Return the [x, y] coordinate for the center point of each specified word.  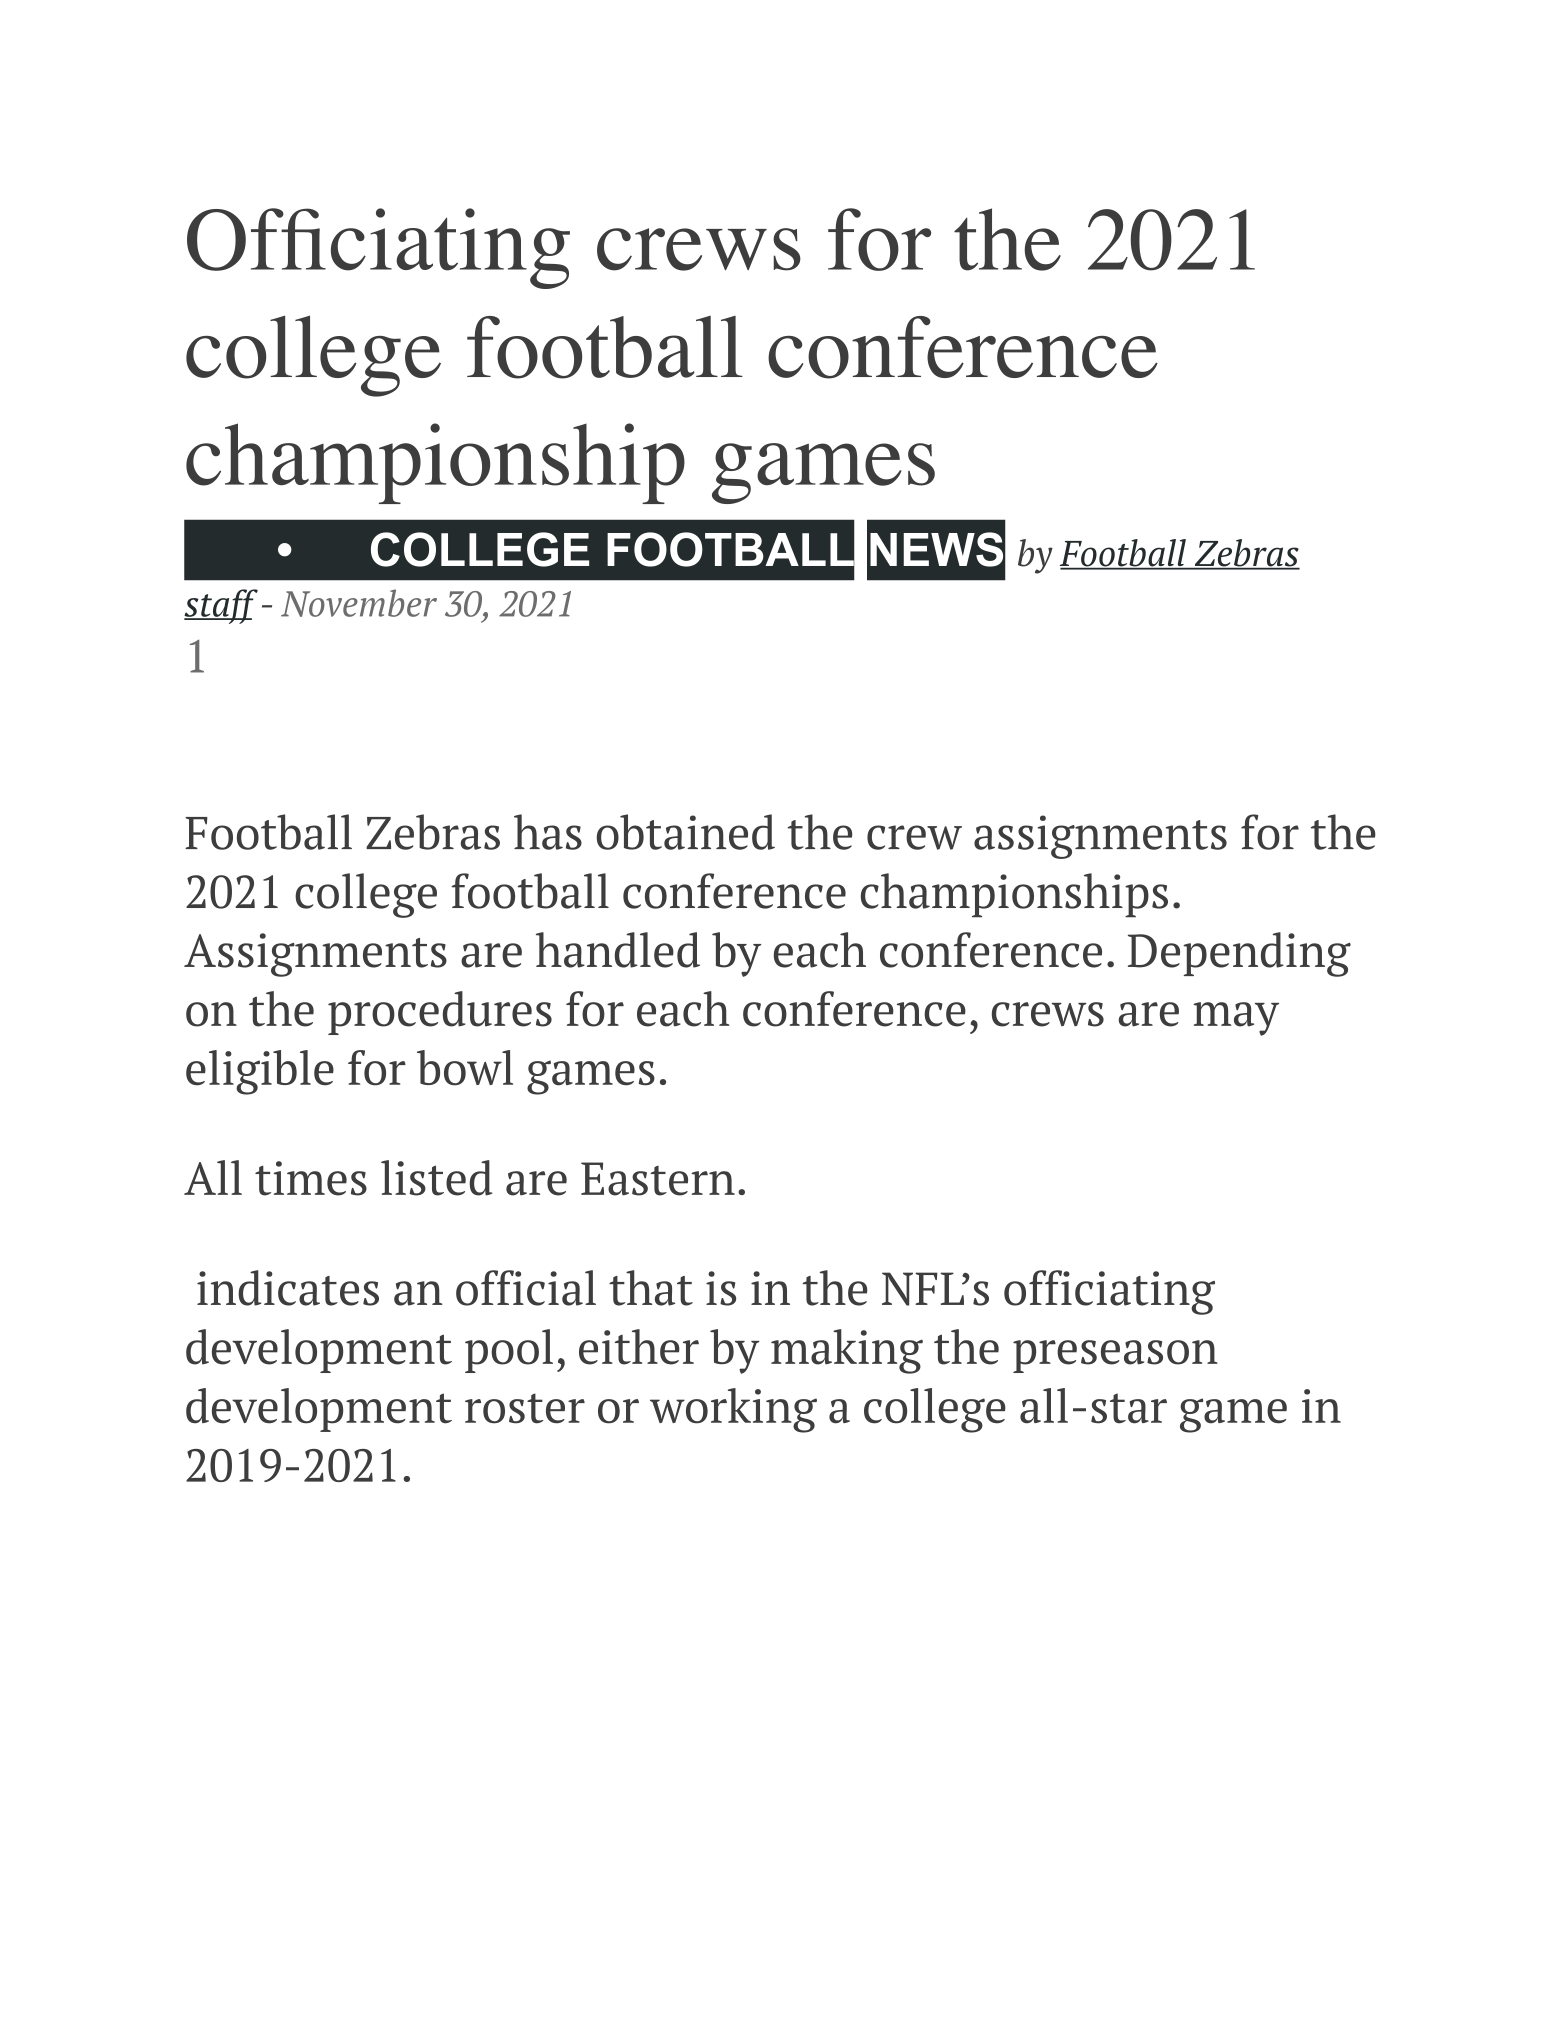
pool [509, 1351]
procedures [440, 1013]
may [1236, 1019]
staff [221, 606]
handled [618, 950]
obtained [686, 832]
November [359, 603]
